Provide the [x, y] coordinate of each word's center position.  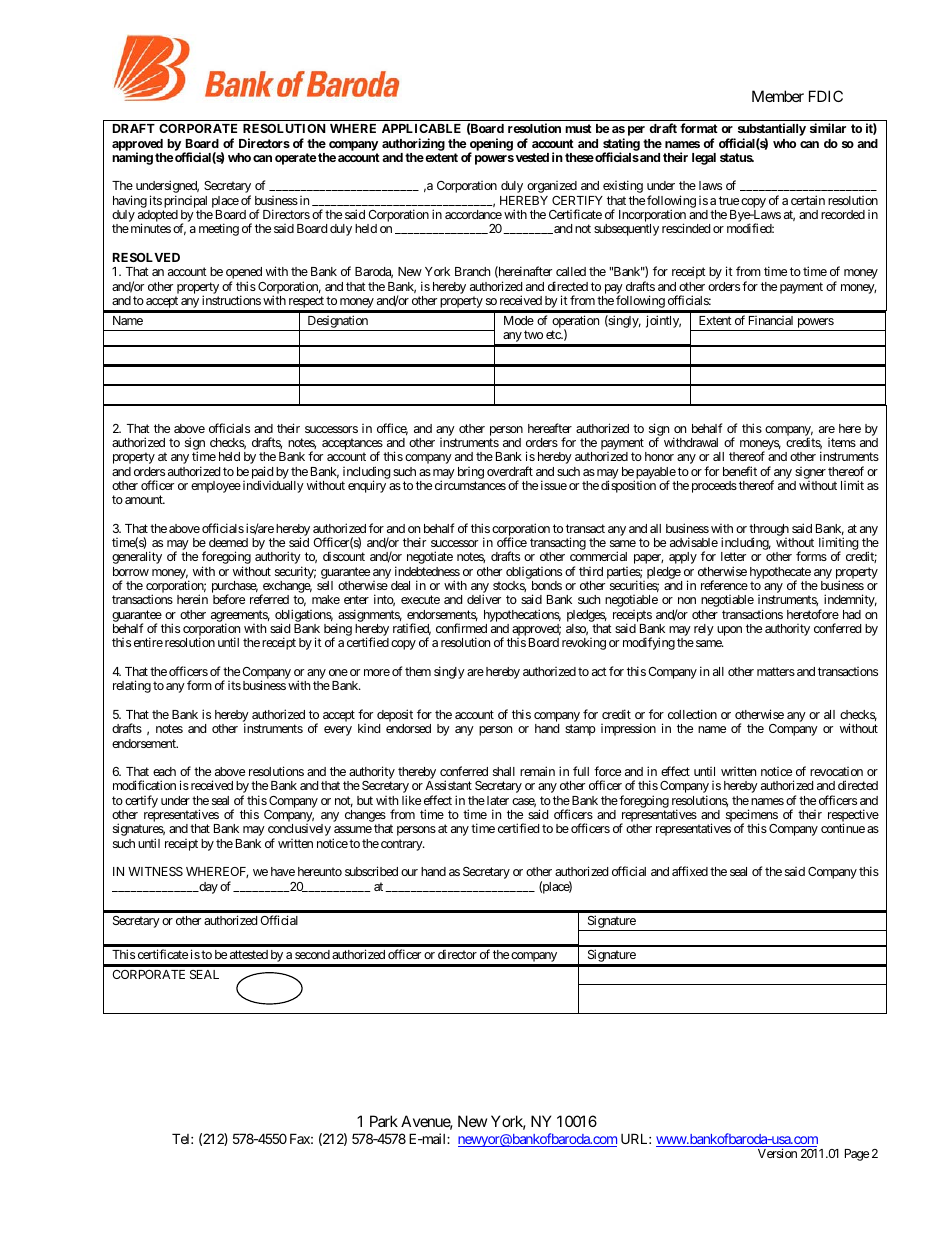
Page [857, 1155]
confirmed [461, 628]
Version [777, 1153]
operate [296, 159]
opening [491, 145]
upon [729, 631]
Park [384, 1121]
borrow [131, 571]
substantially [770, 131]
